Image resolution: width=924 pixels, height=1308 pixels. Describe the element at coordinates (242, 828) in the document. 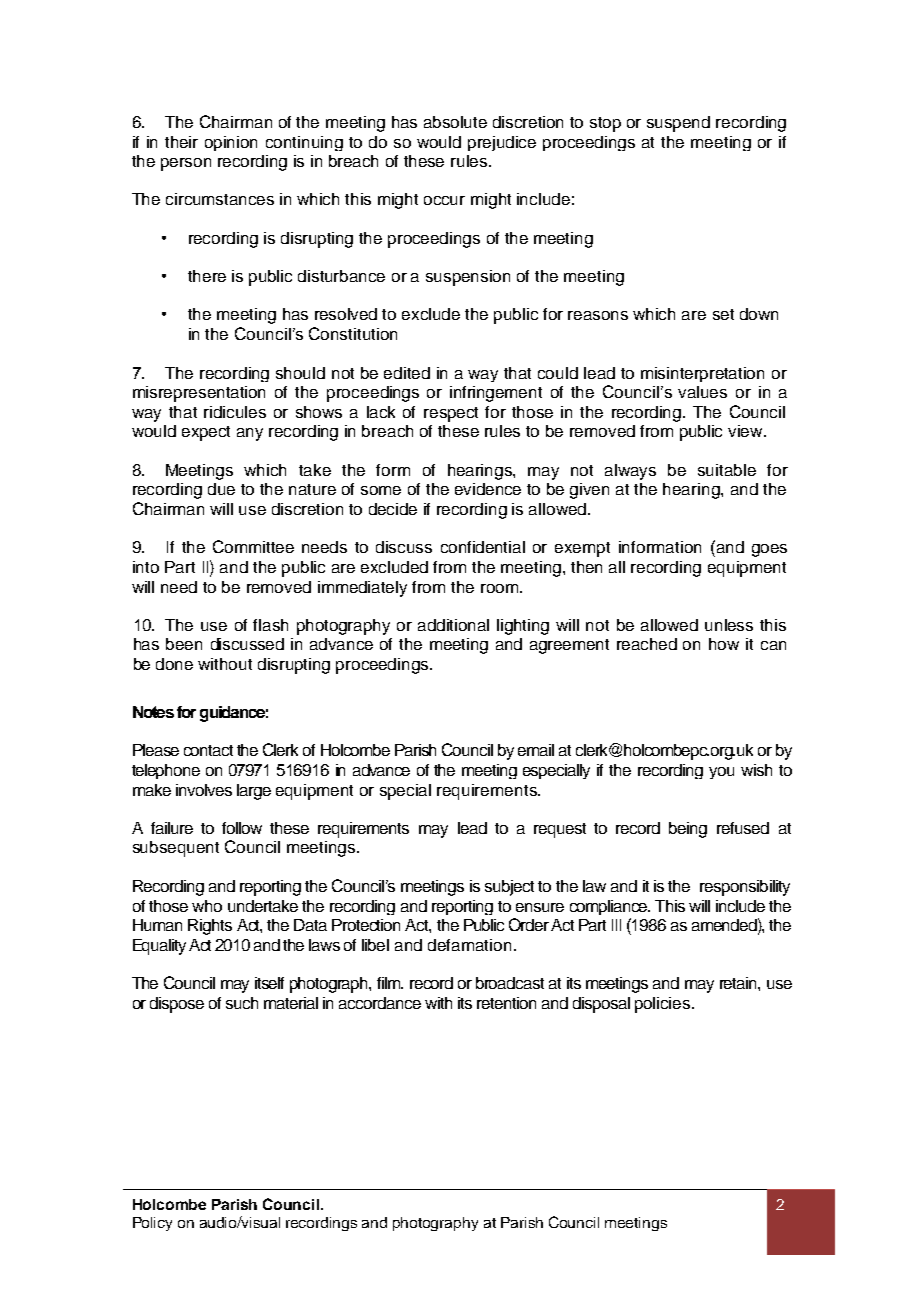

I see `follow` at that location.
